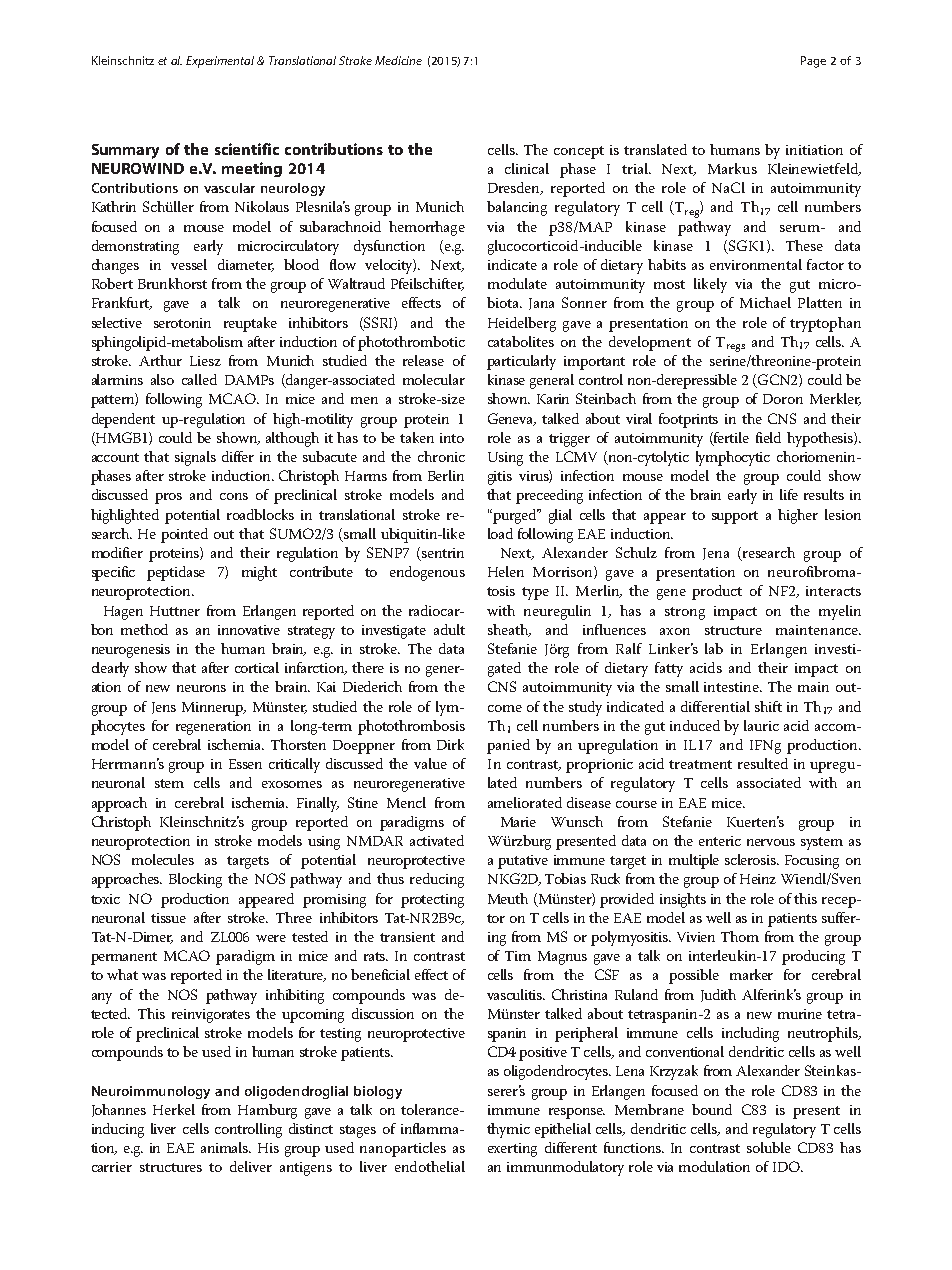 The image size is (952, 1270). Describe the element at coordinates (450, 744) in the screenshot. I see `Dirk` at that location.
